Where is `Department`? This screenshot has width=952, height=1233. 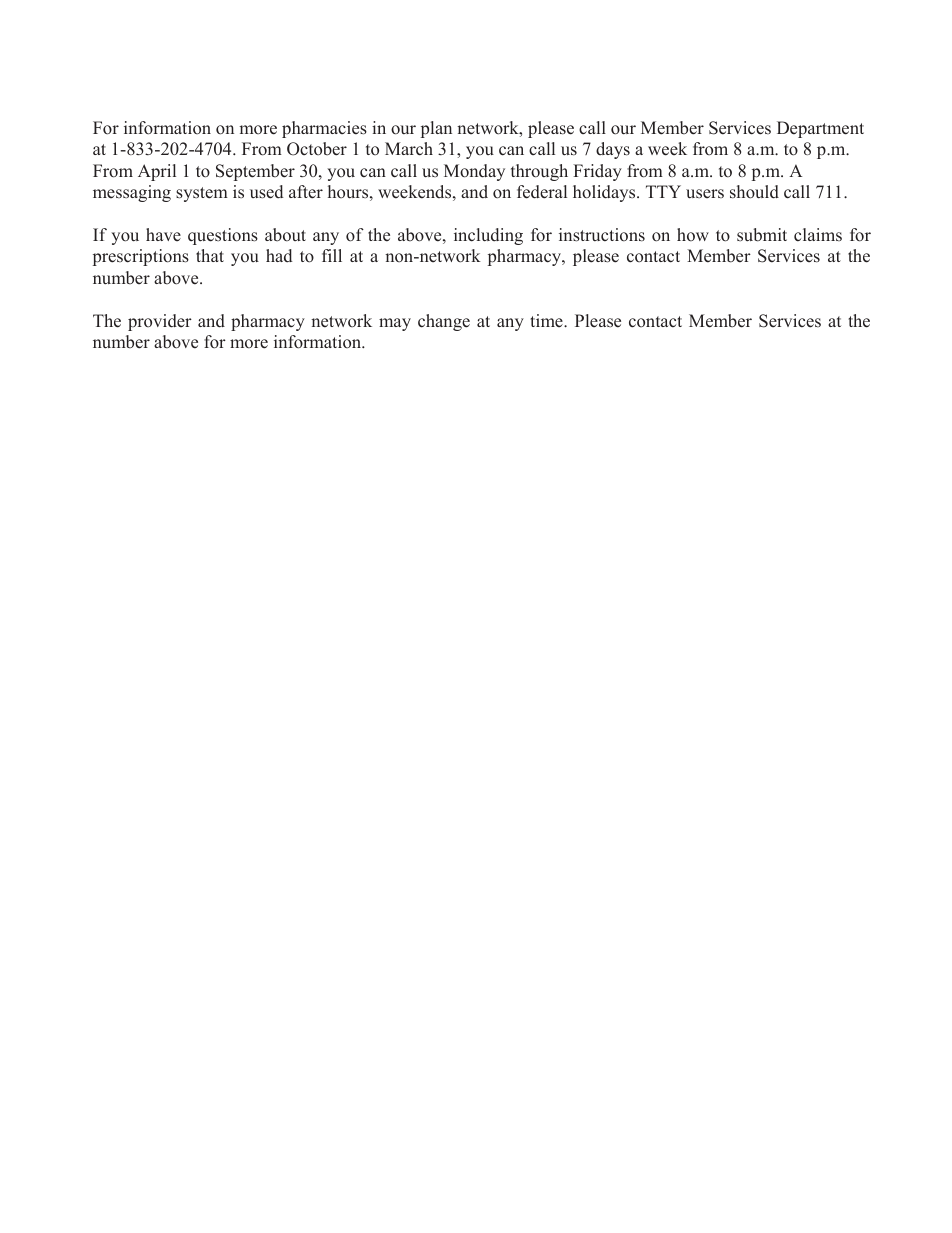 Department is located at coordinates (820, 129).
